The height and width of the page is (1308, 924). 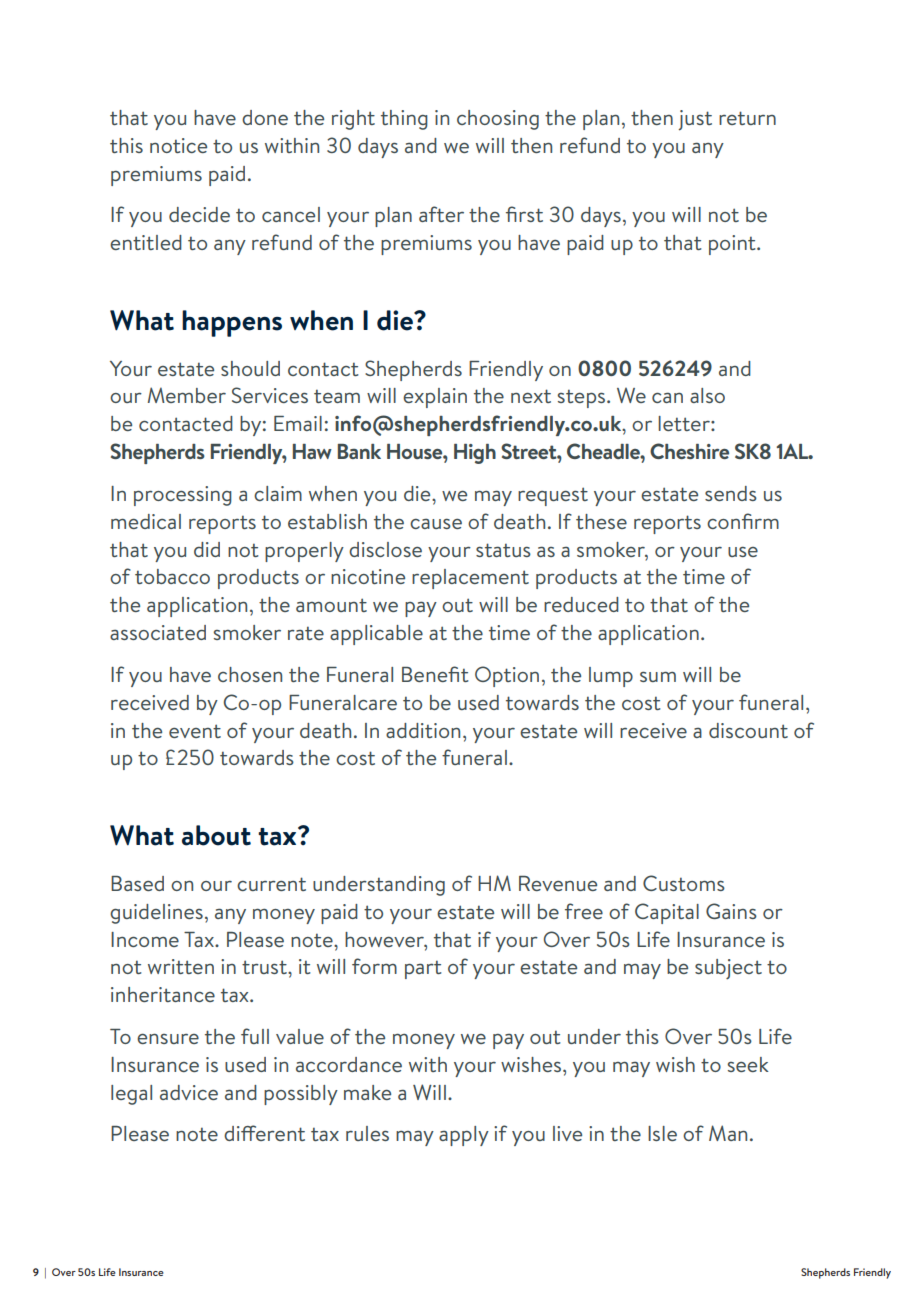 I want to click on explain, so click(x=435, y=398).
